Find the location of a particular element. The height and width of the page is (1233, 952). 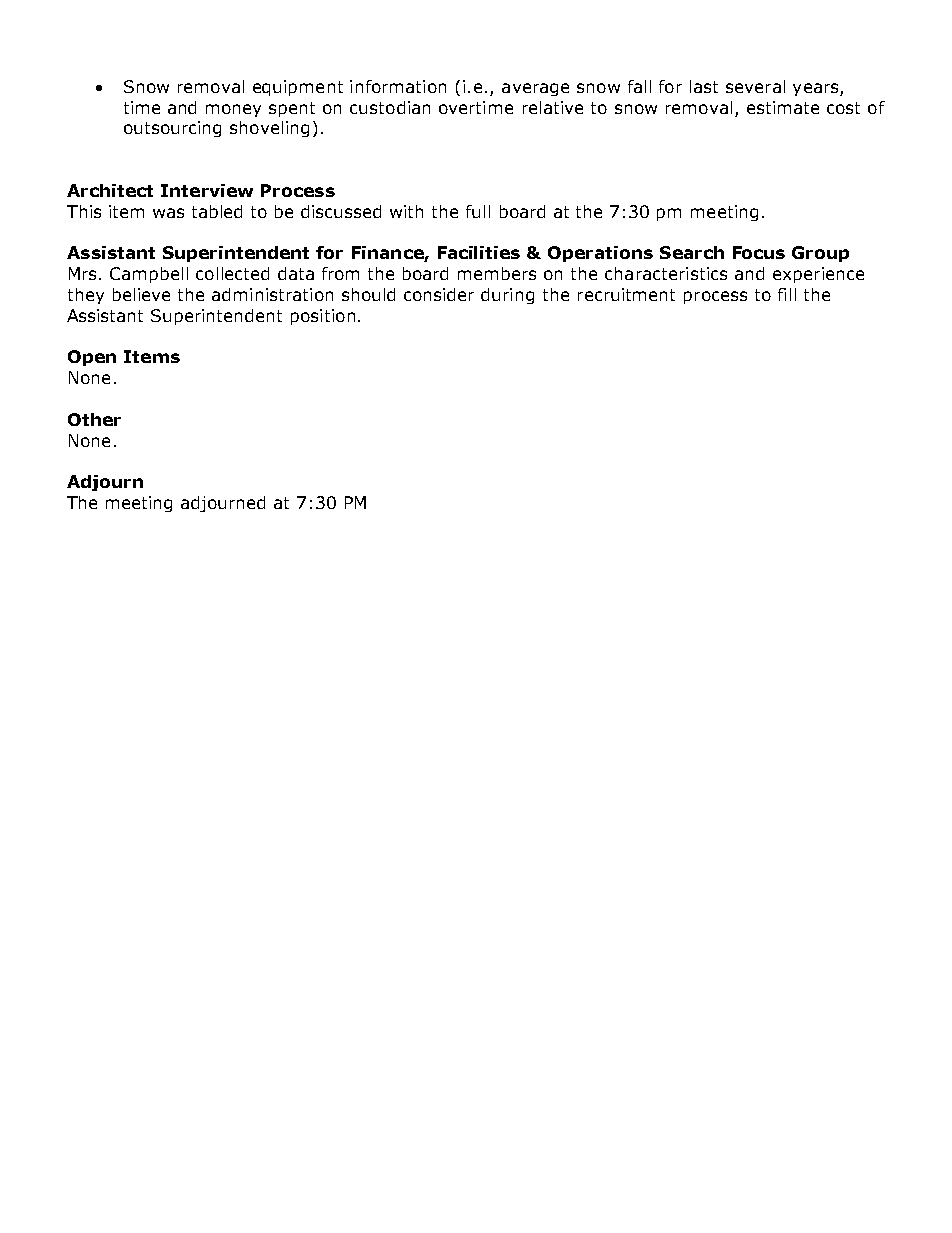

Facilities is located at coordinates (479, 252).
